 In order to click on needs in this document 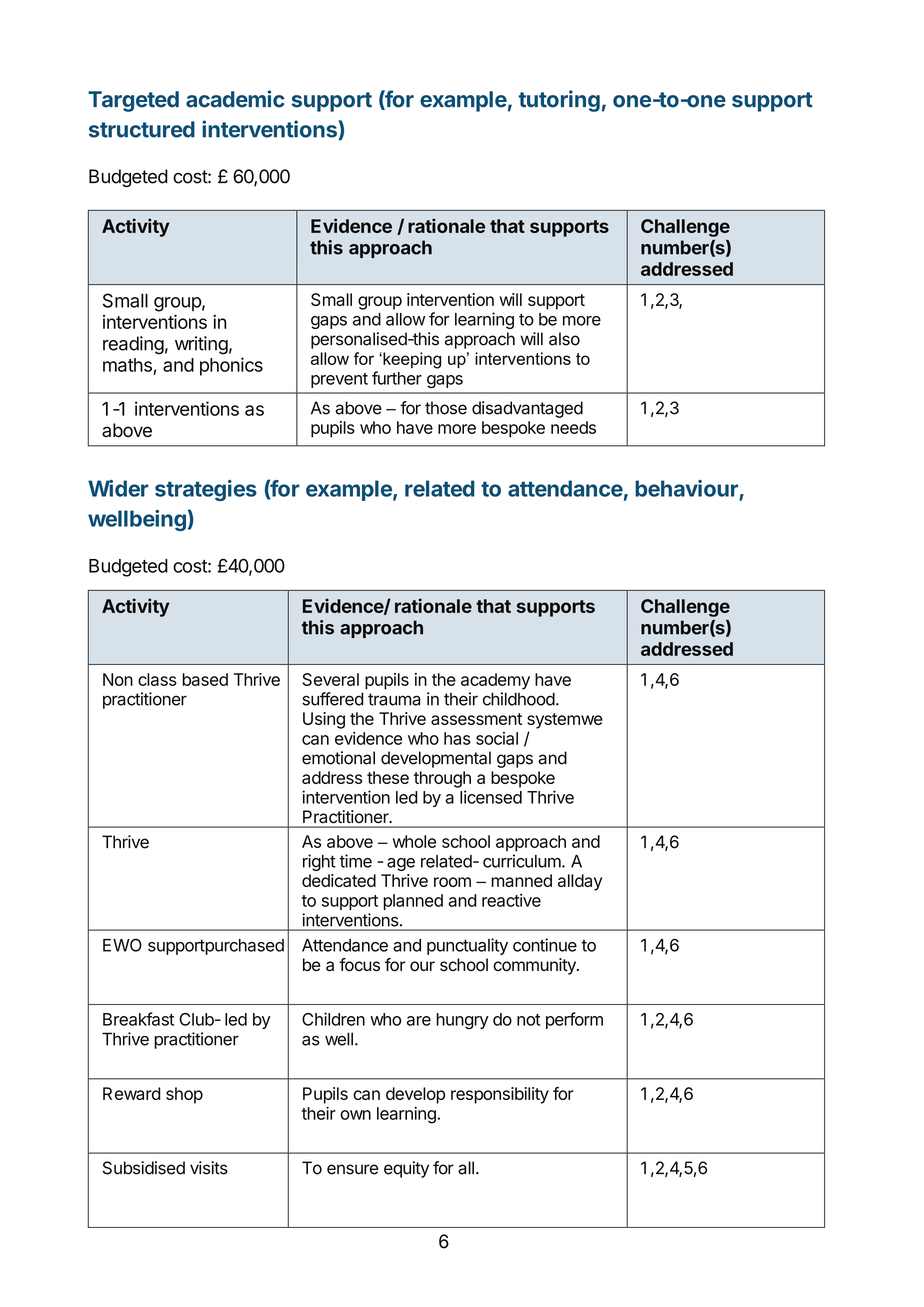, I will do `click(573, 427)`.
